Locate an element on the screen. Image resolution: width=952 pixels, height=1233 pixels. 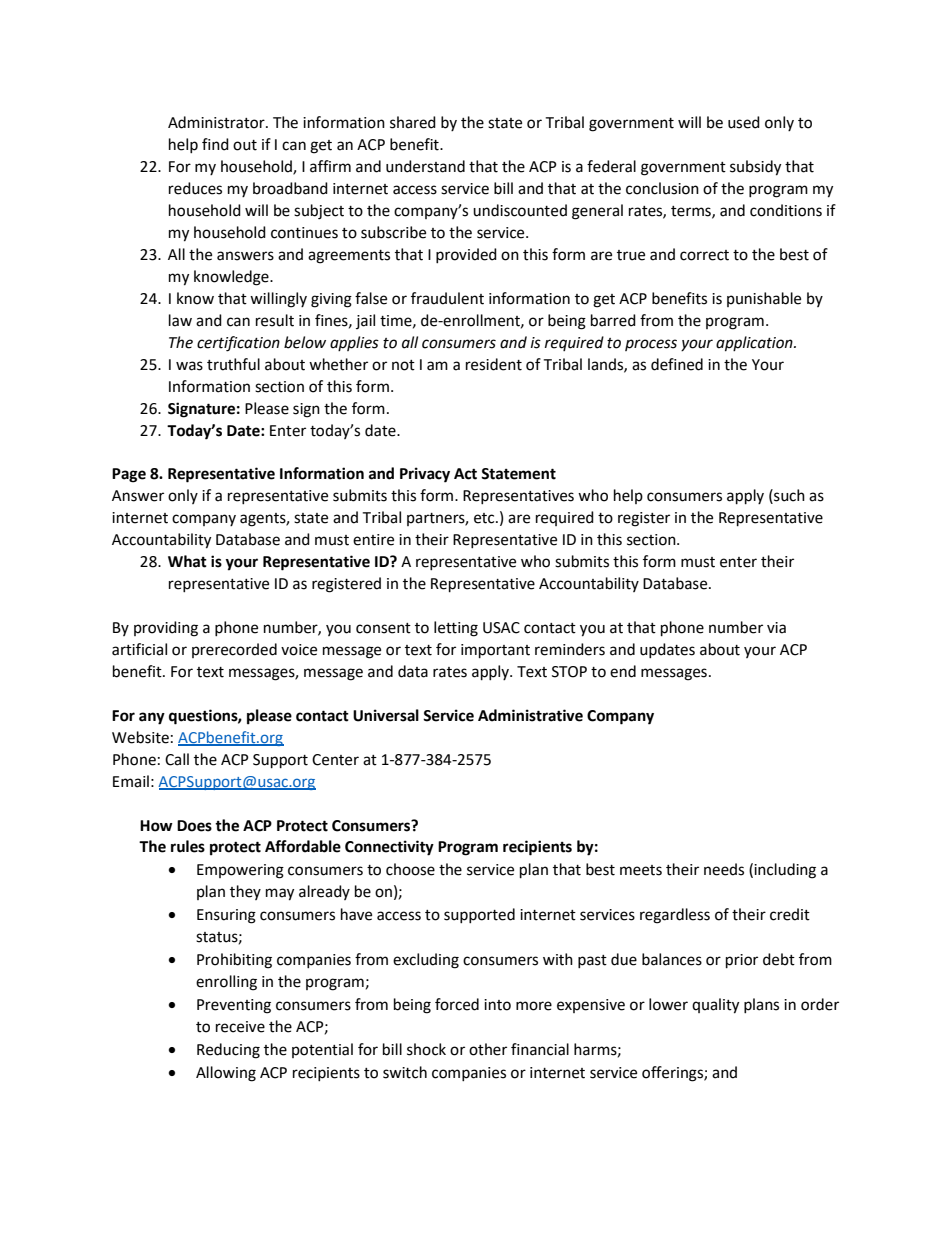
other is located at coordinates (488, 1049).
